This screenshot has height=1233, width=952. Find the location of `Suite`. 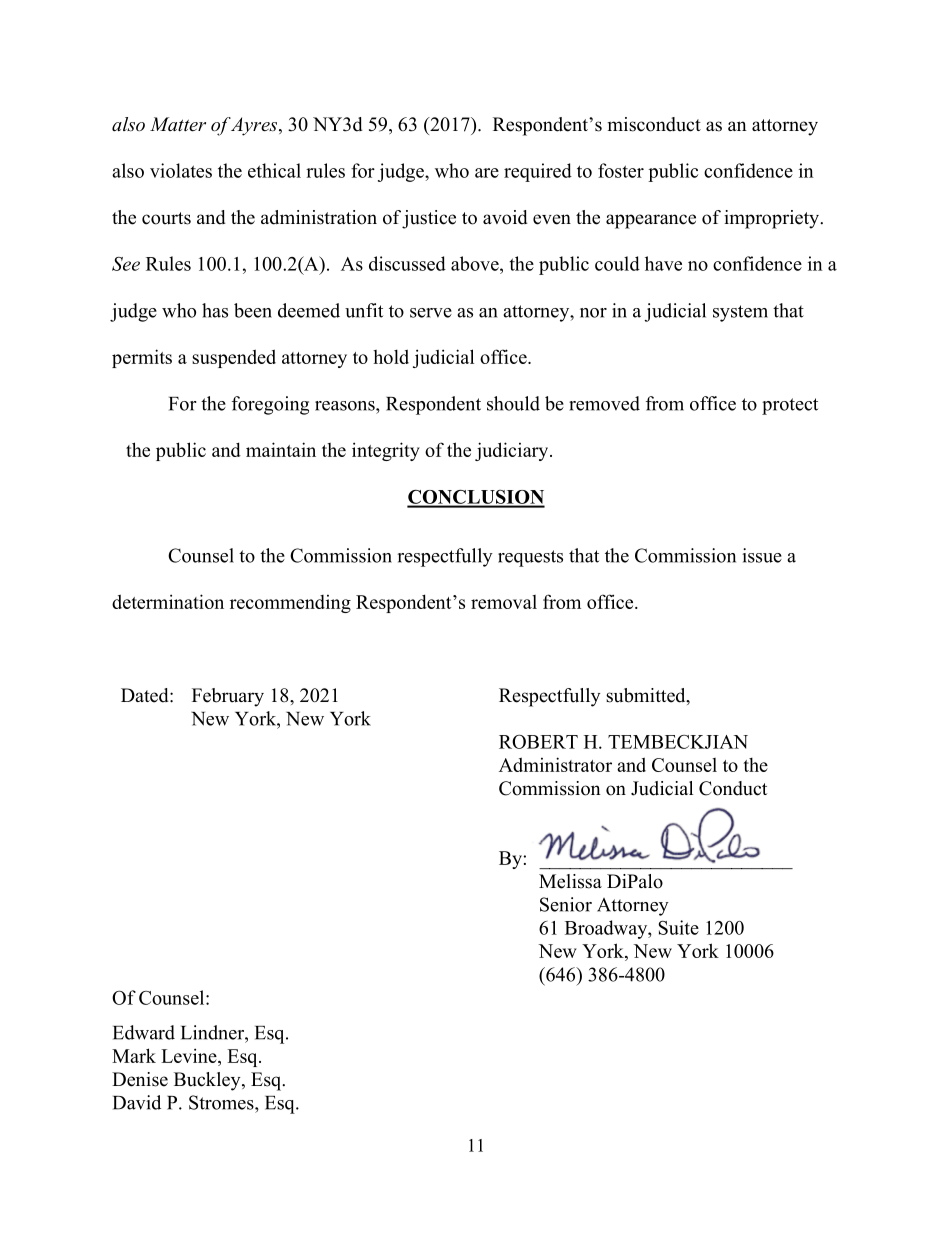

Suite is located at coordinates (678, 927).
